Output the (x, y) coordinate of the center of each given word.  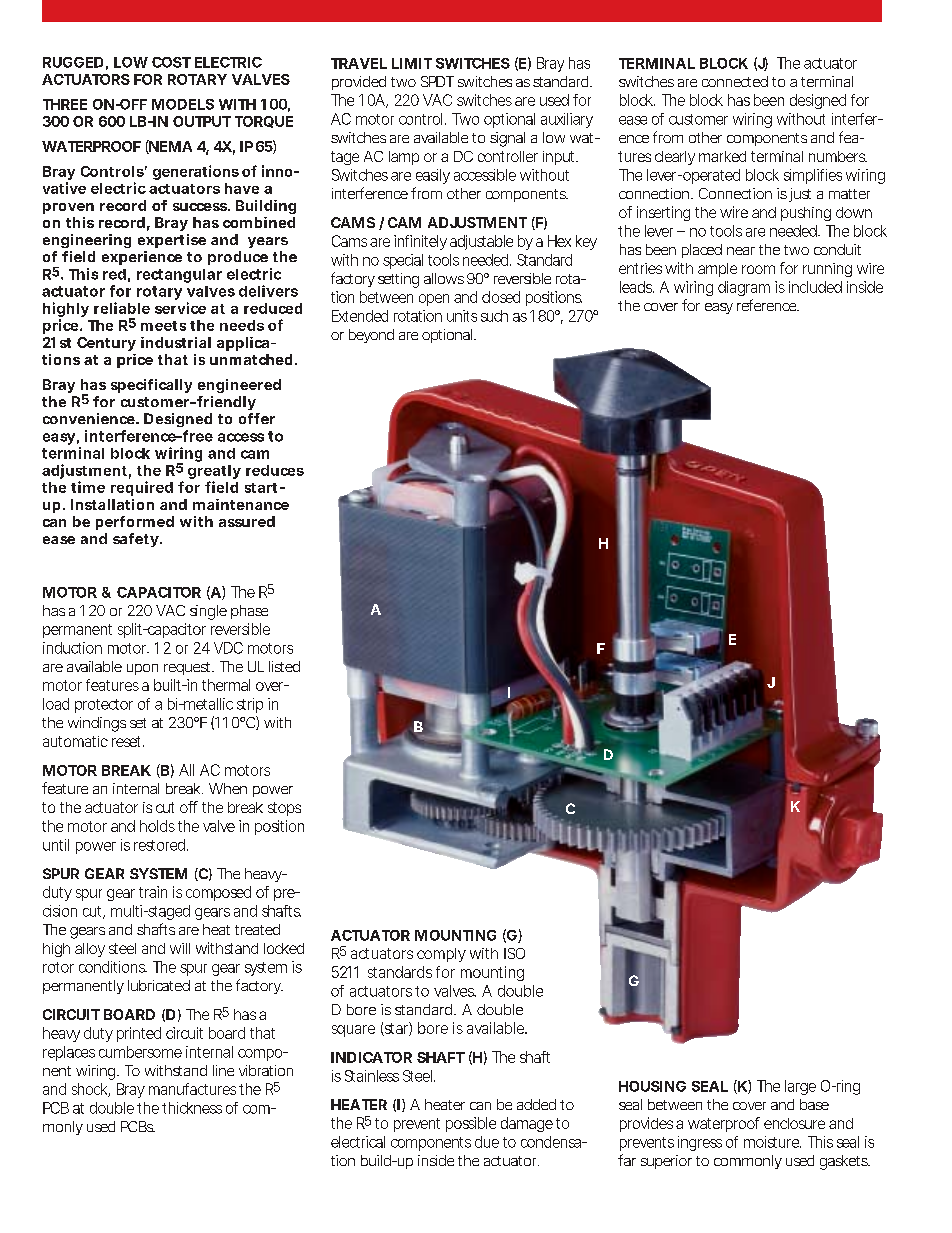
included (815, 287)
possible (471, 1124)
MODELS (183, 104)
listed (284, 666)
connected (735, 81)
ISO (514, 953)
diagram (744, 288)
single (208, 612)
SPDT (437, 81)
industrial (176, 342)
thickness (192, 1108)
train (153, 892)
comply (441, 955)
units (462, 316)
